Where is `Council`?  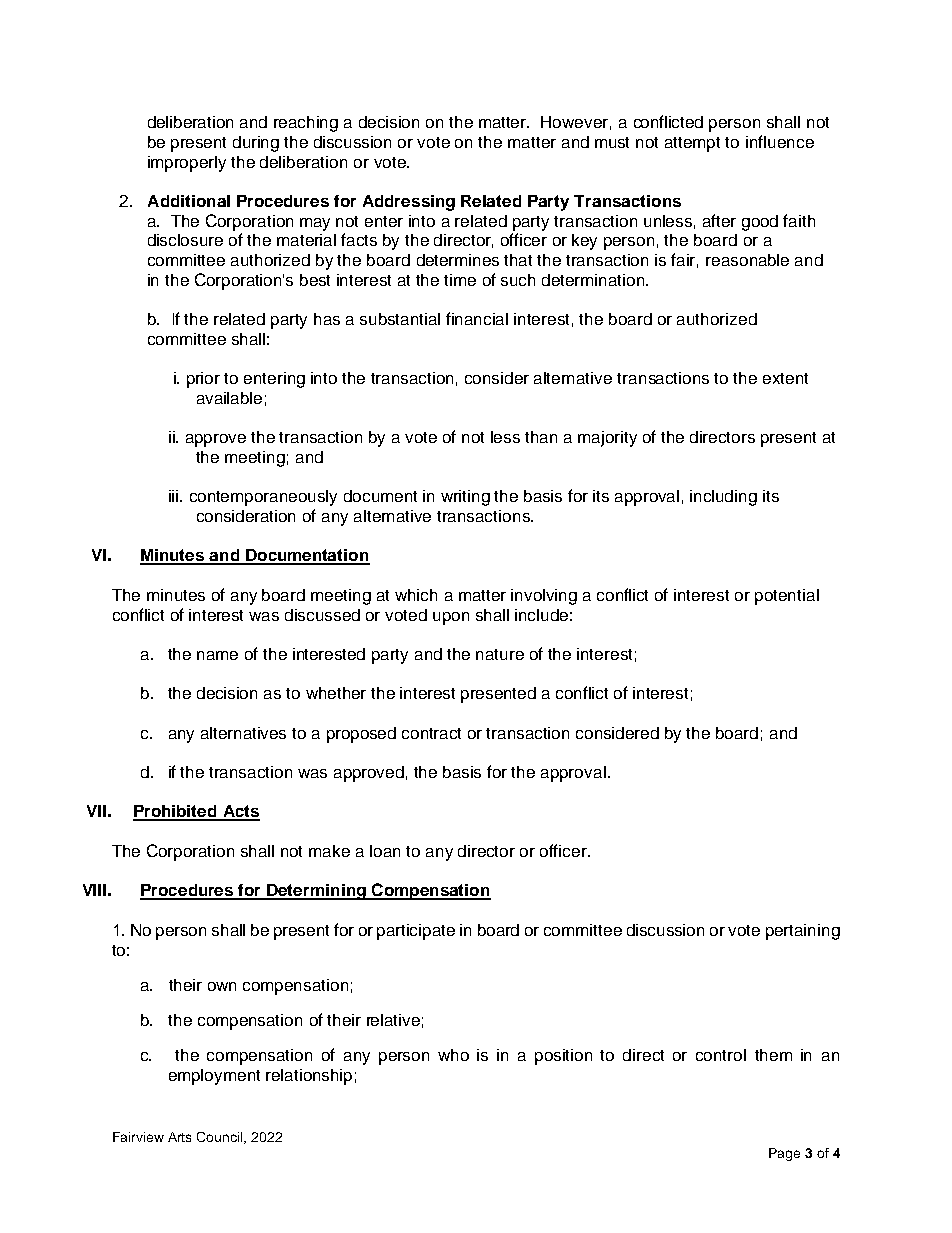 Council is located at coordinates (221, 1138).
